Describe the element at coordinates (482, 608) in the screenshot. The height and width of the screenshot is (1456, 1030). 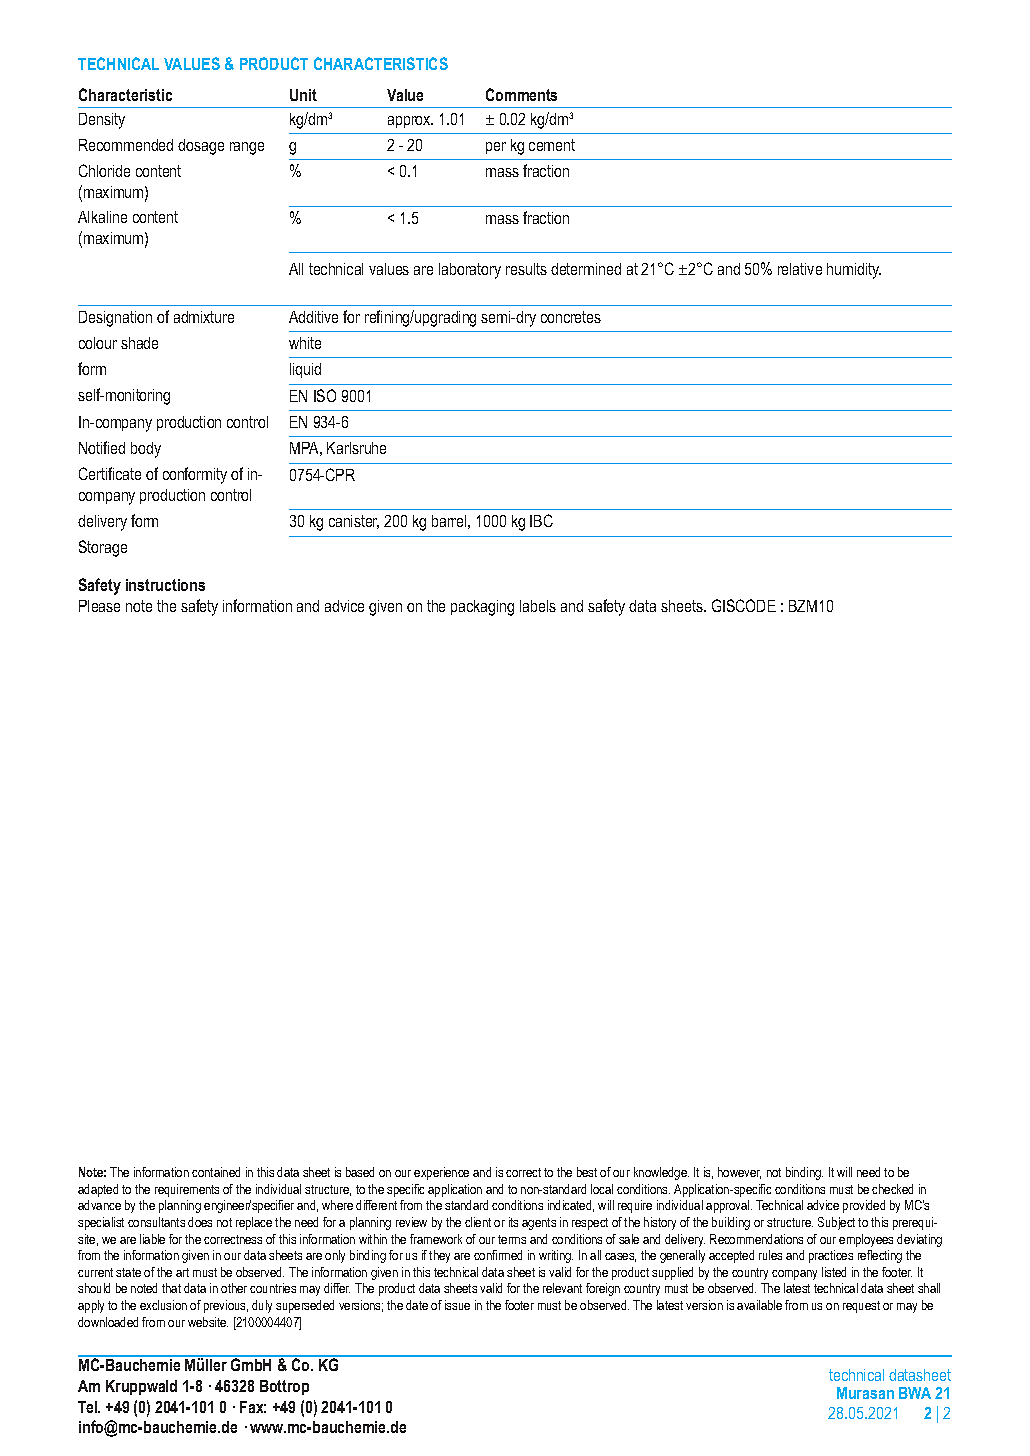
I see `packaging` at that location.
